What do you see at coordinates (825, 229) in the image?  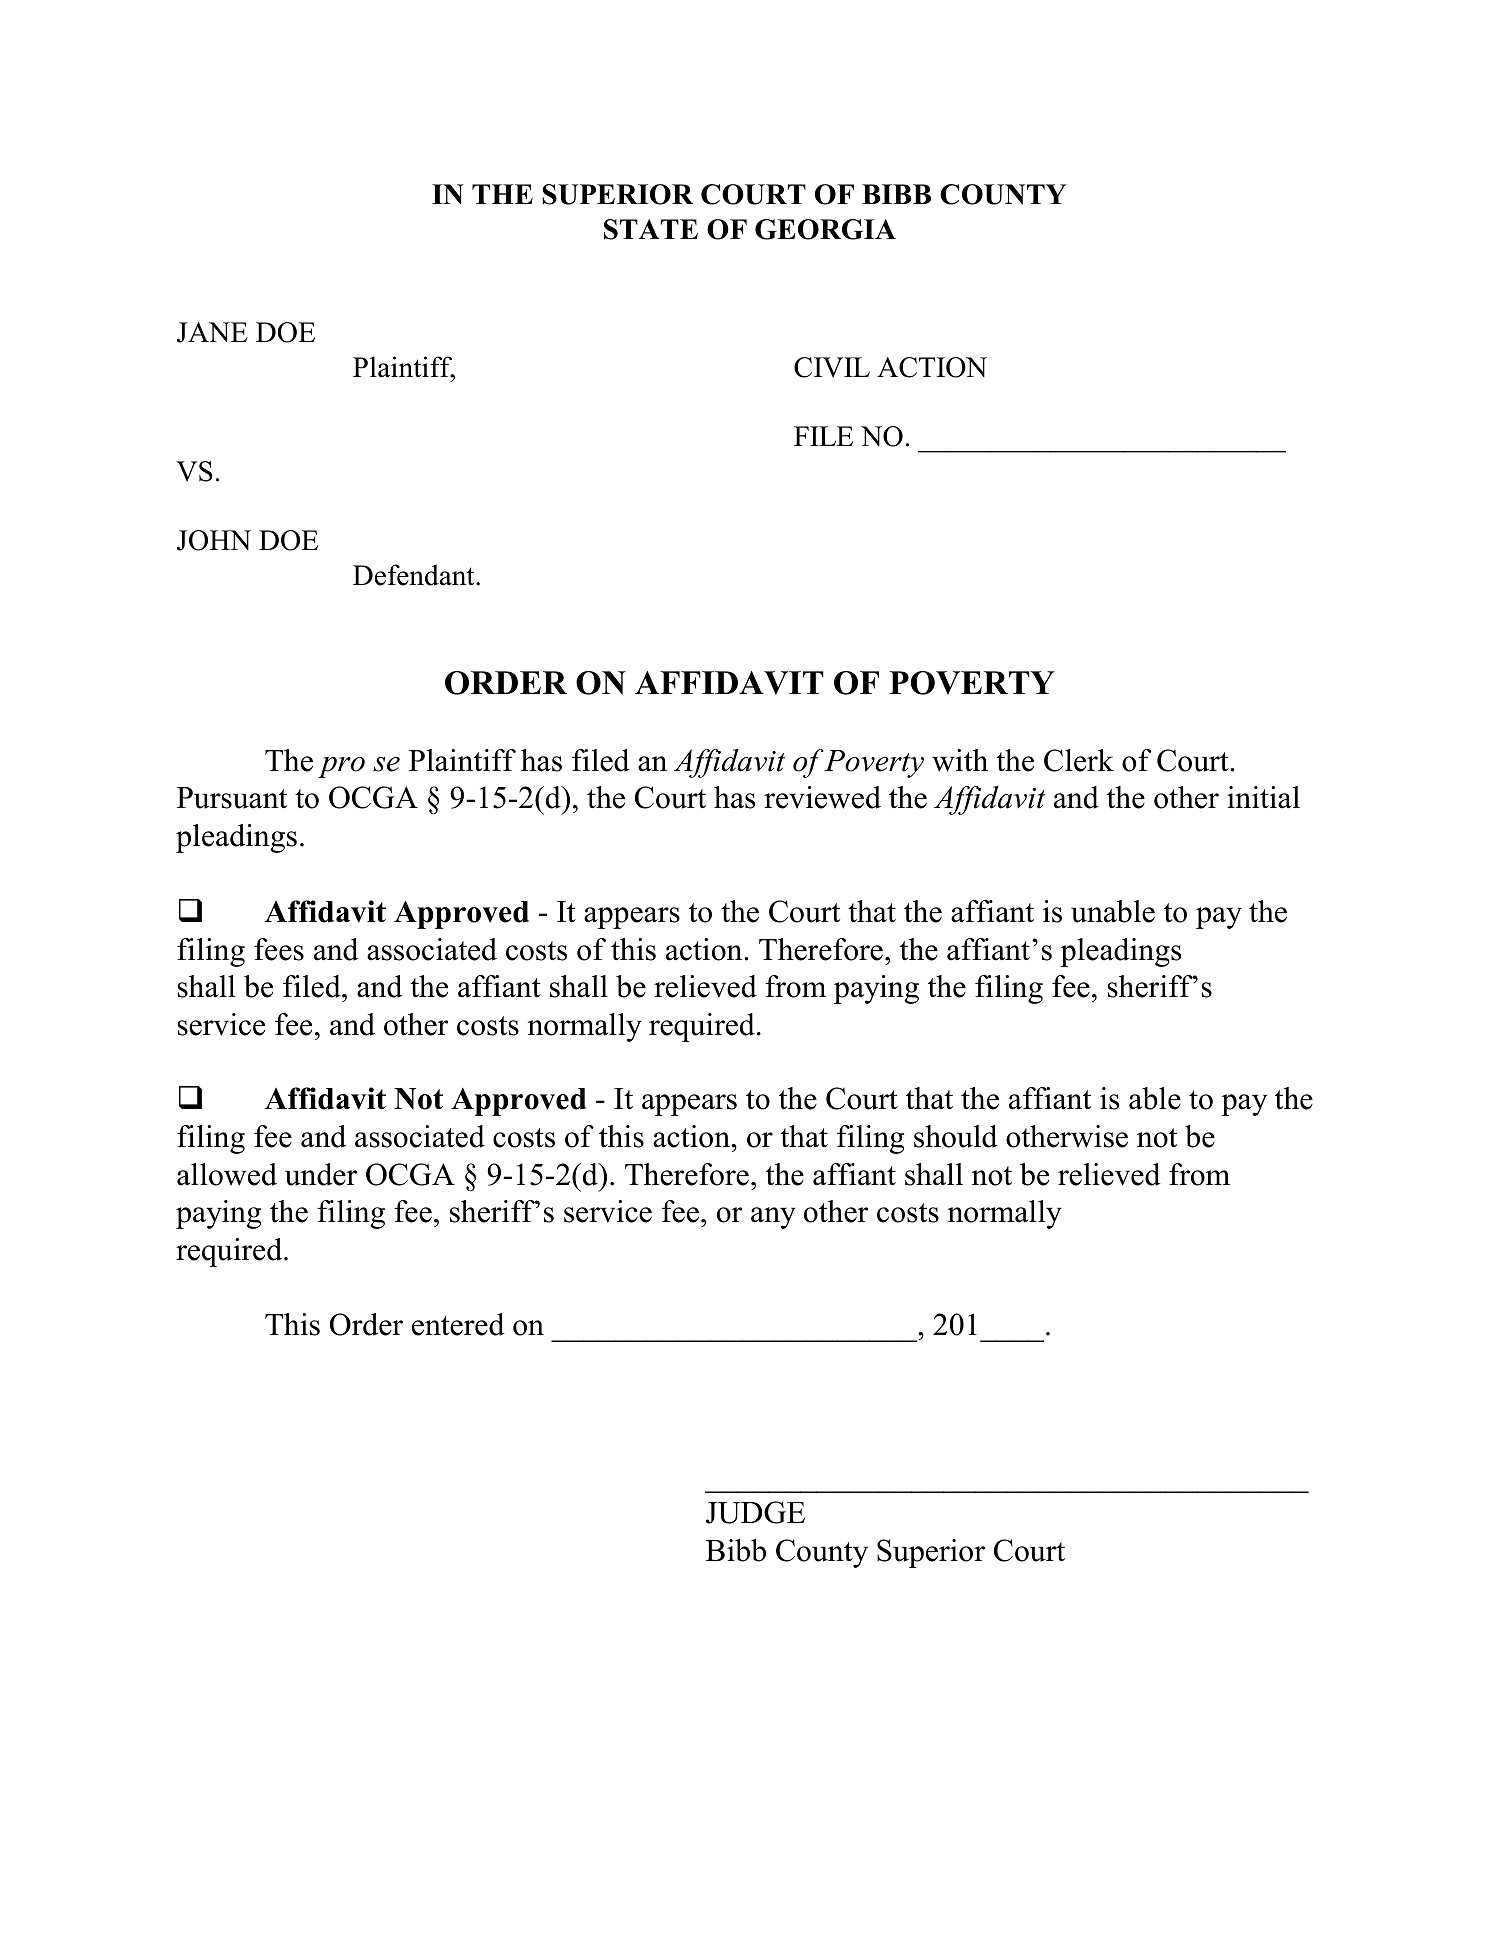 I see `GEORGIA` at bounding box center [825, 229].
